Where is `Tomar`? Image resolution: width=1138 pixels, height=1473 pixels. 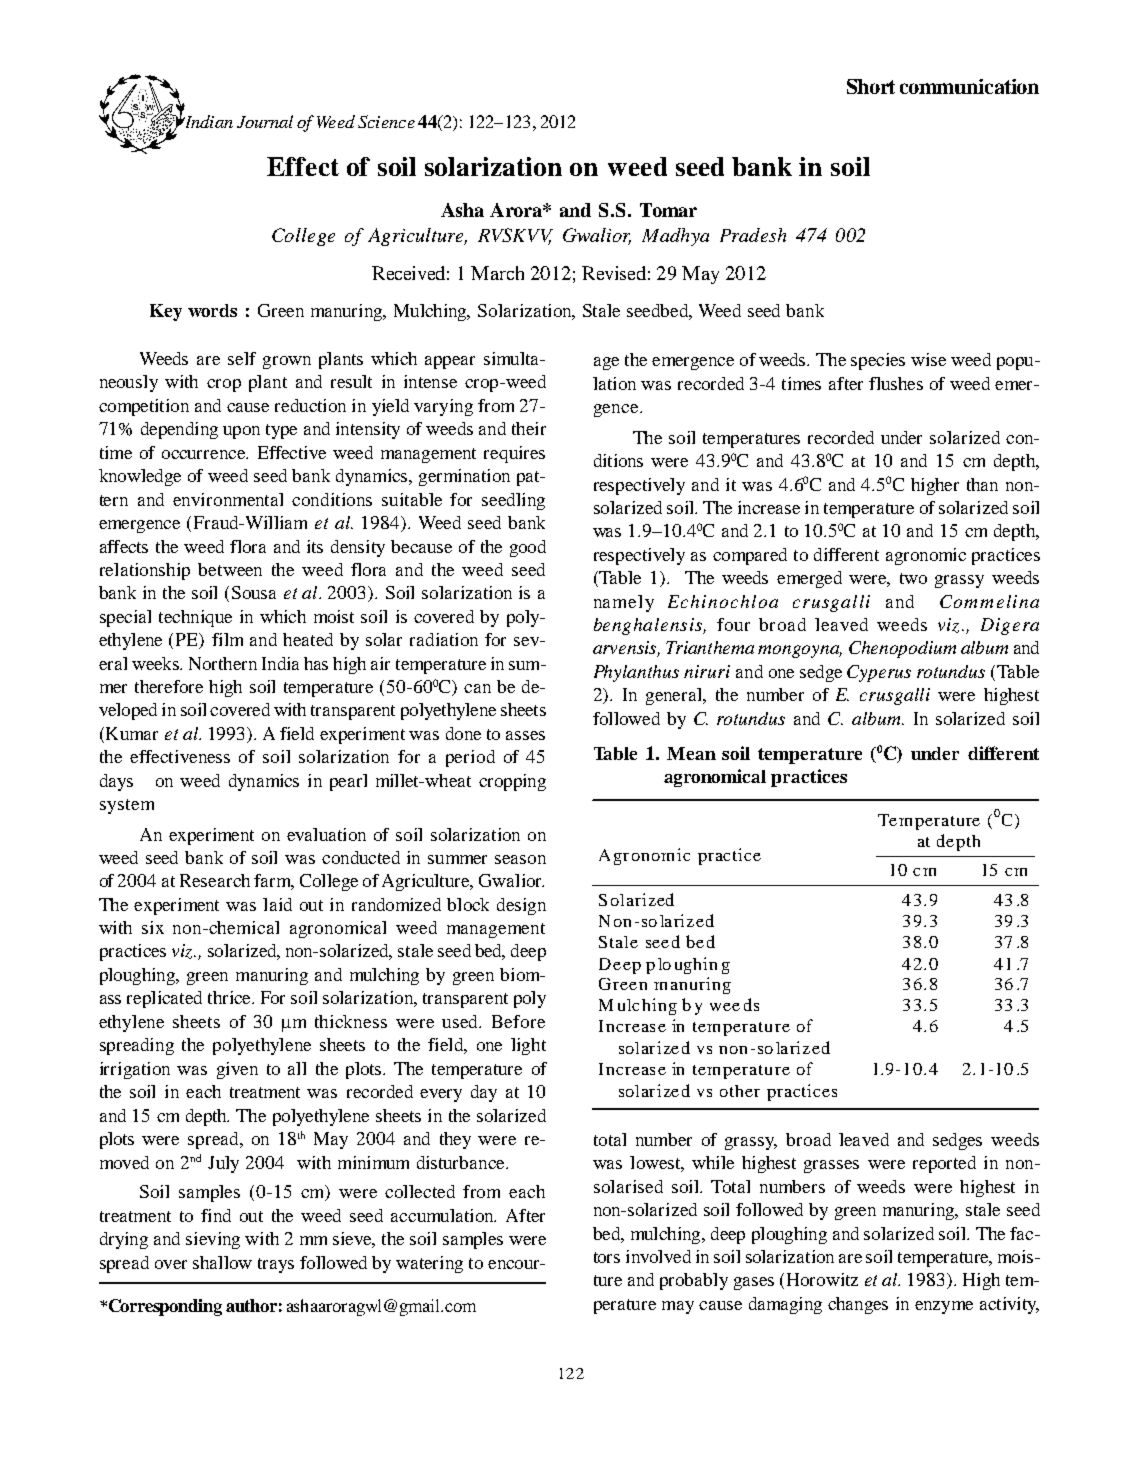 Tomar is located at coordinates (668, 210).
